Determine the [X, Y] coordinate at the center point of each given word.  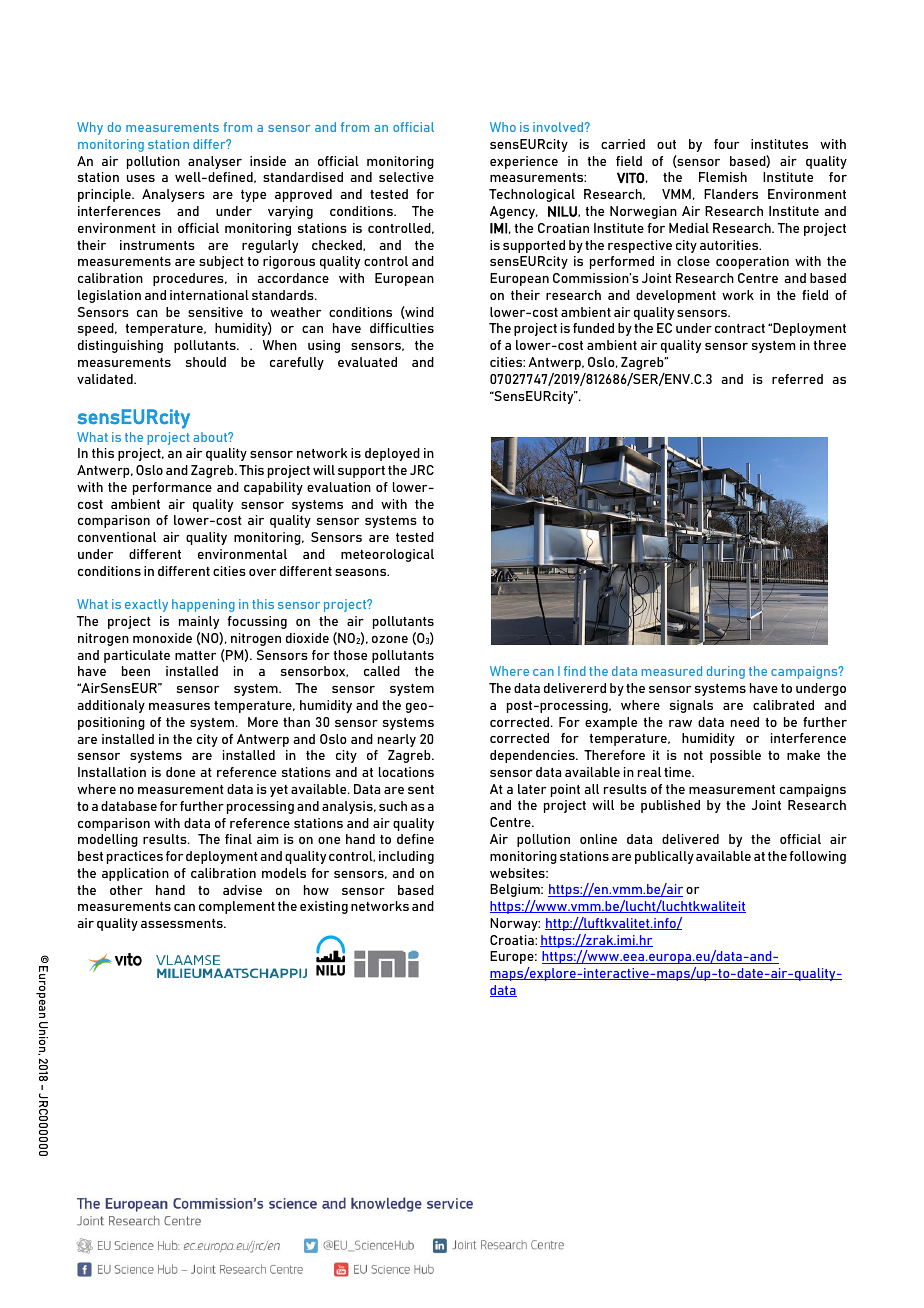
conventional [117, 537]
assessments [183, 923]
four [726, 144]
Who [503, 127]
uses [141, 178]
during [726, 672]
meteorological [387, 555]
